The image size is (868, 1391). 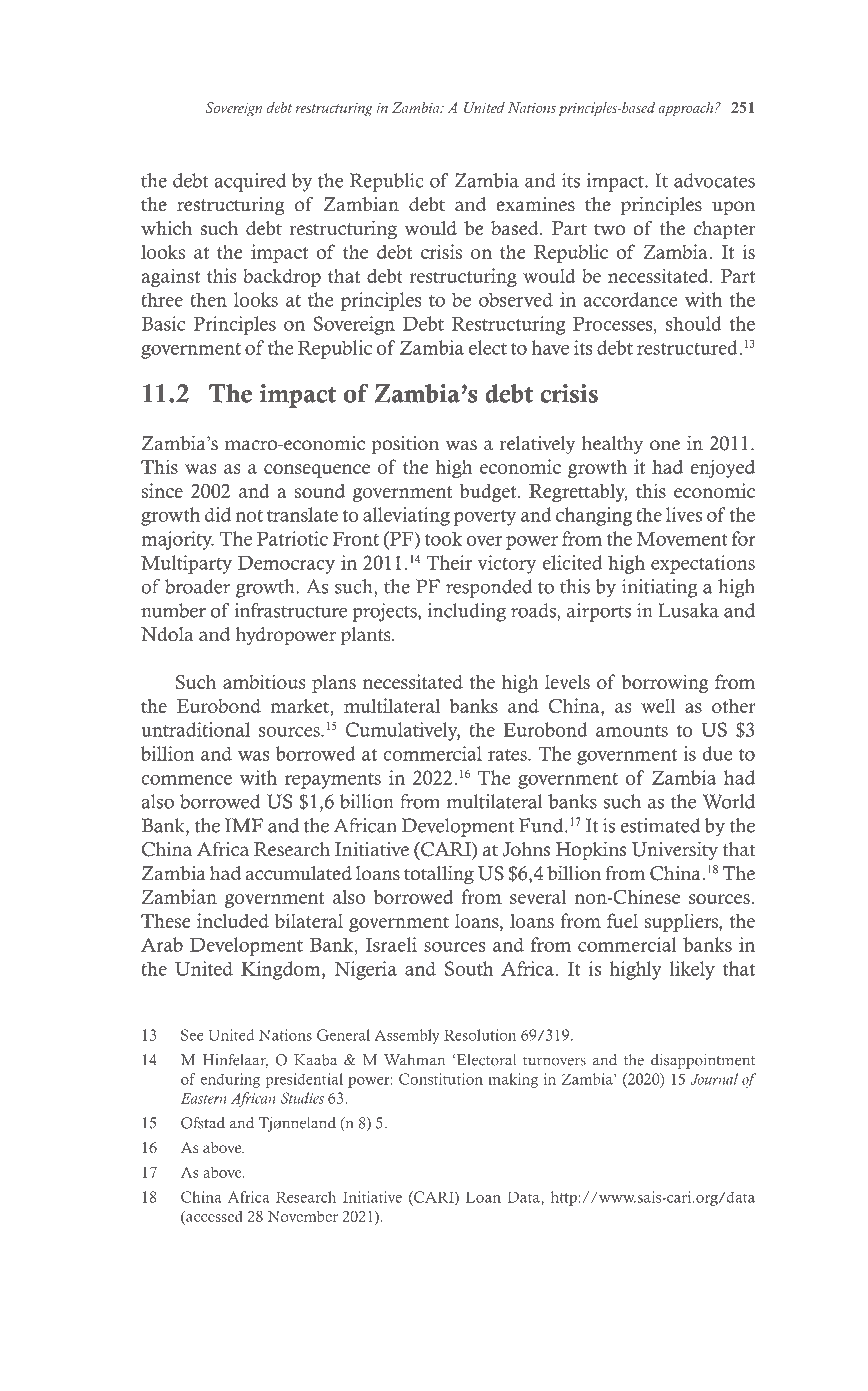 What do you see at coordinates (218, 514) in the screenshot?
I see `did` at bounding box center [218, 514].
